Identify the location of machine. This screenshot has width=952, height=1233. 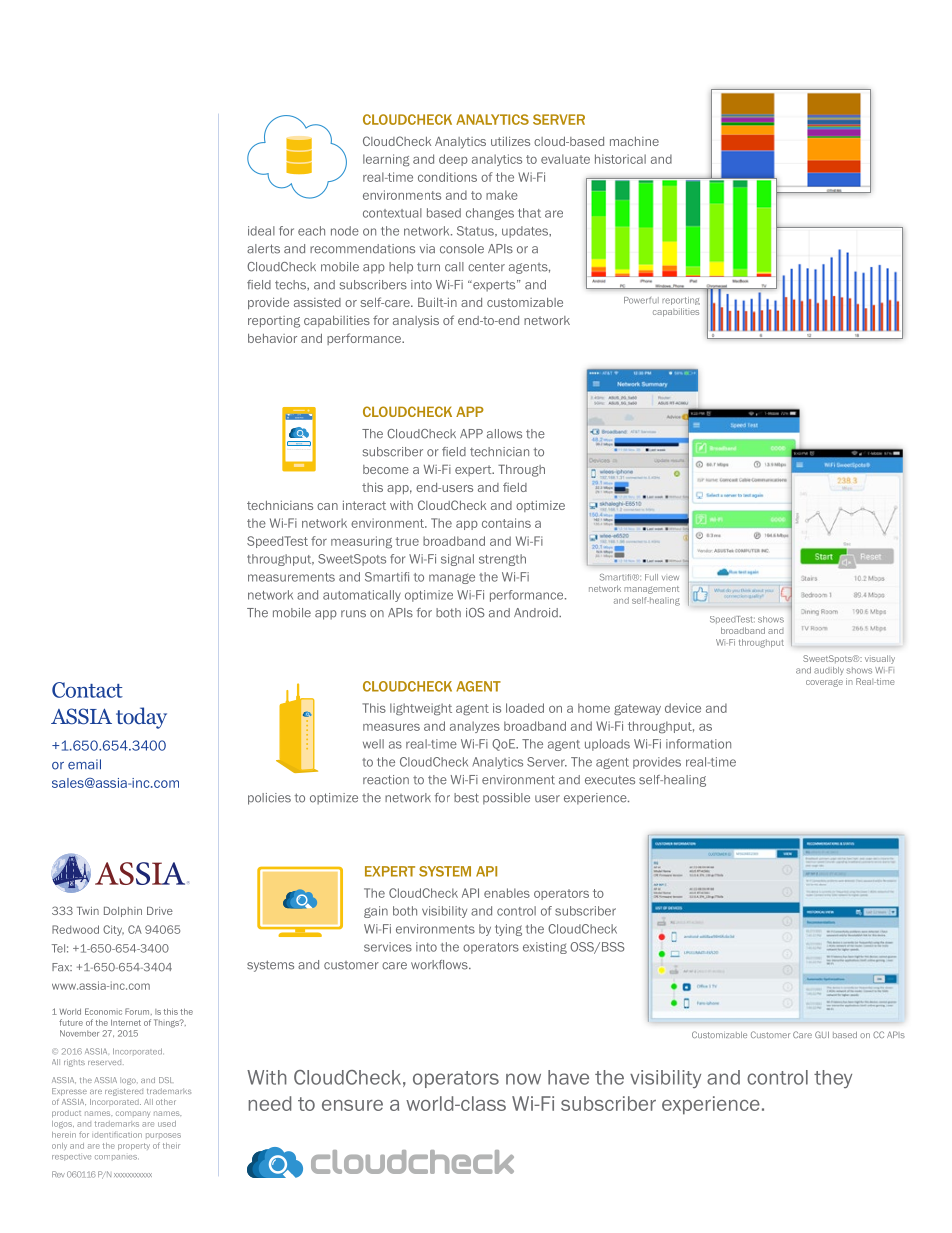
(634, 141).
